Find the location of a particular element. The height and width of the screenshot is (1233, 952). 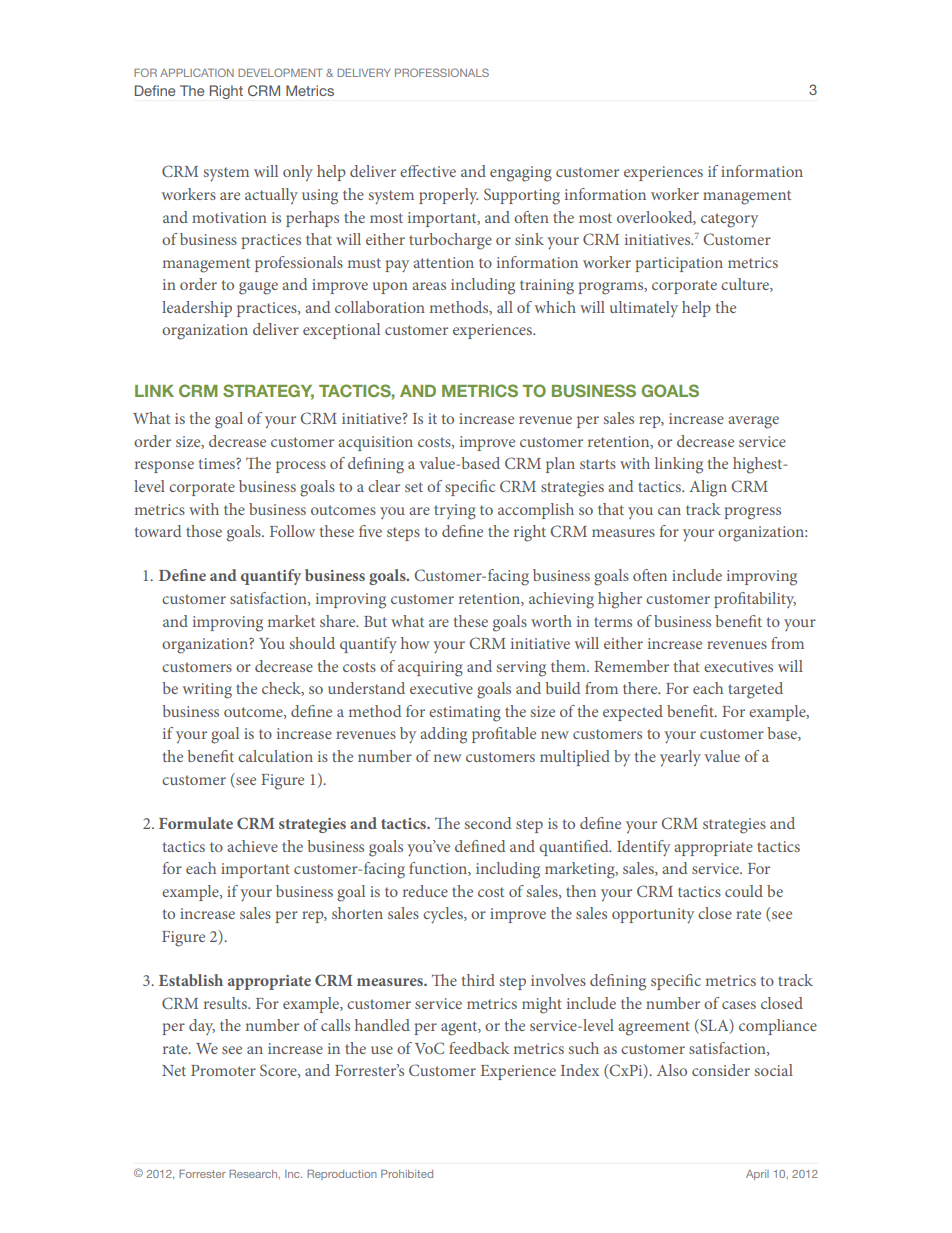

cycles is located at coordinates (444, 915).
